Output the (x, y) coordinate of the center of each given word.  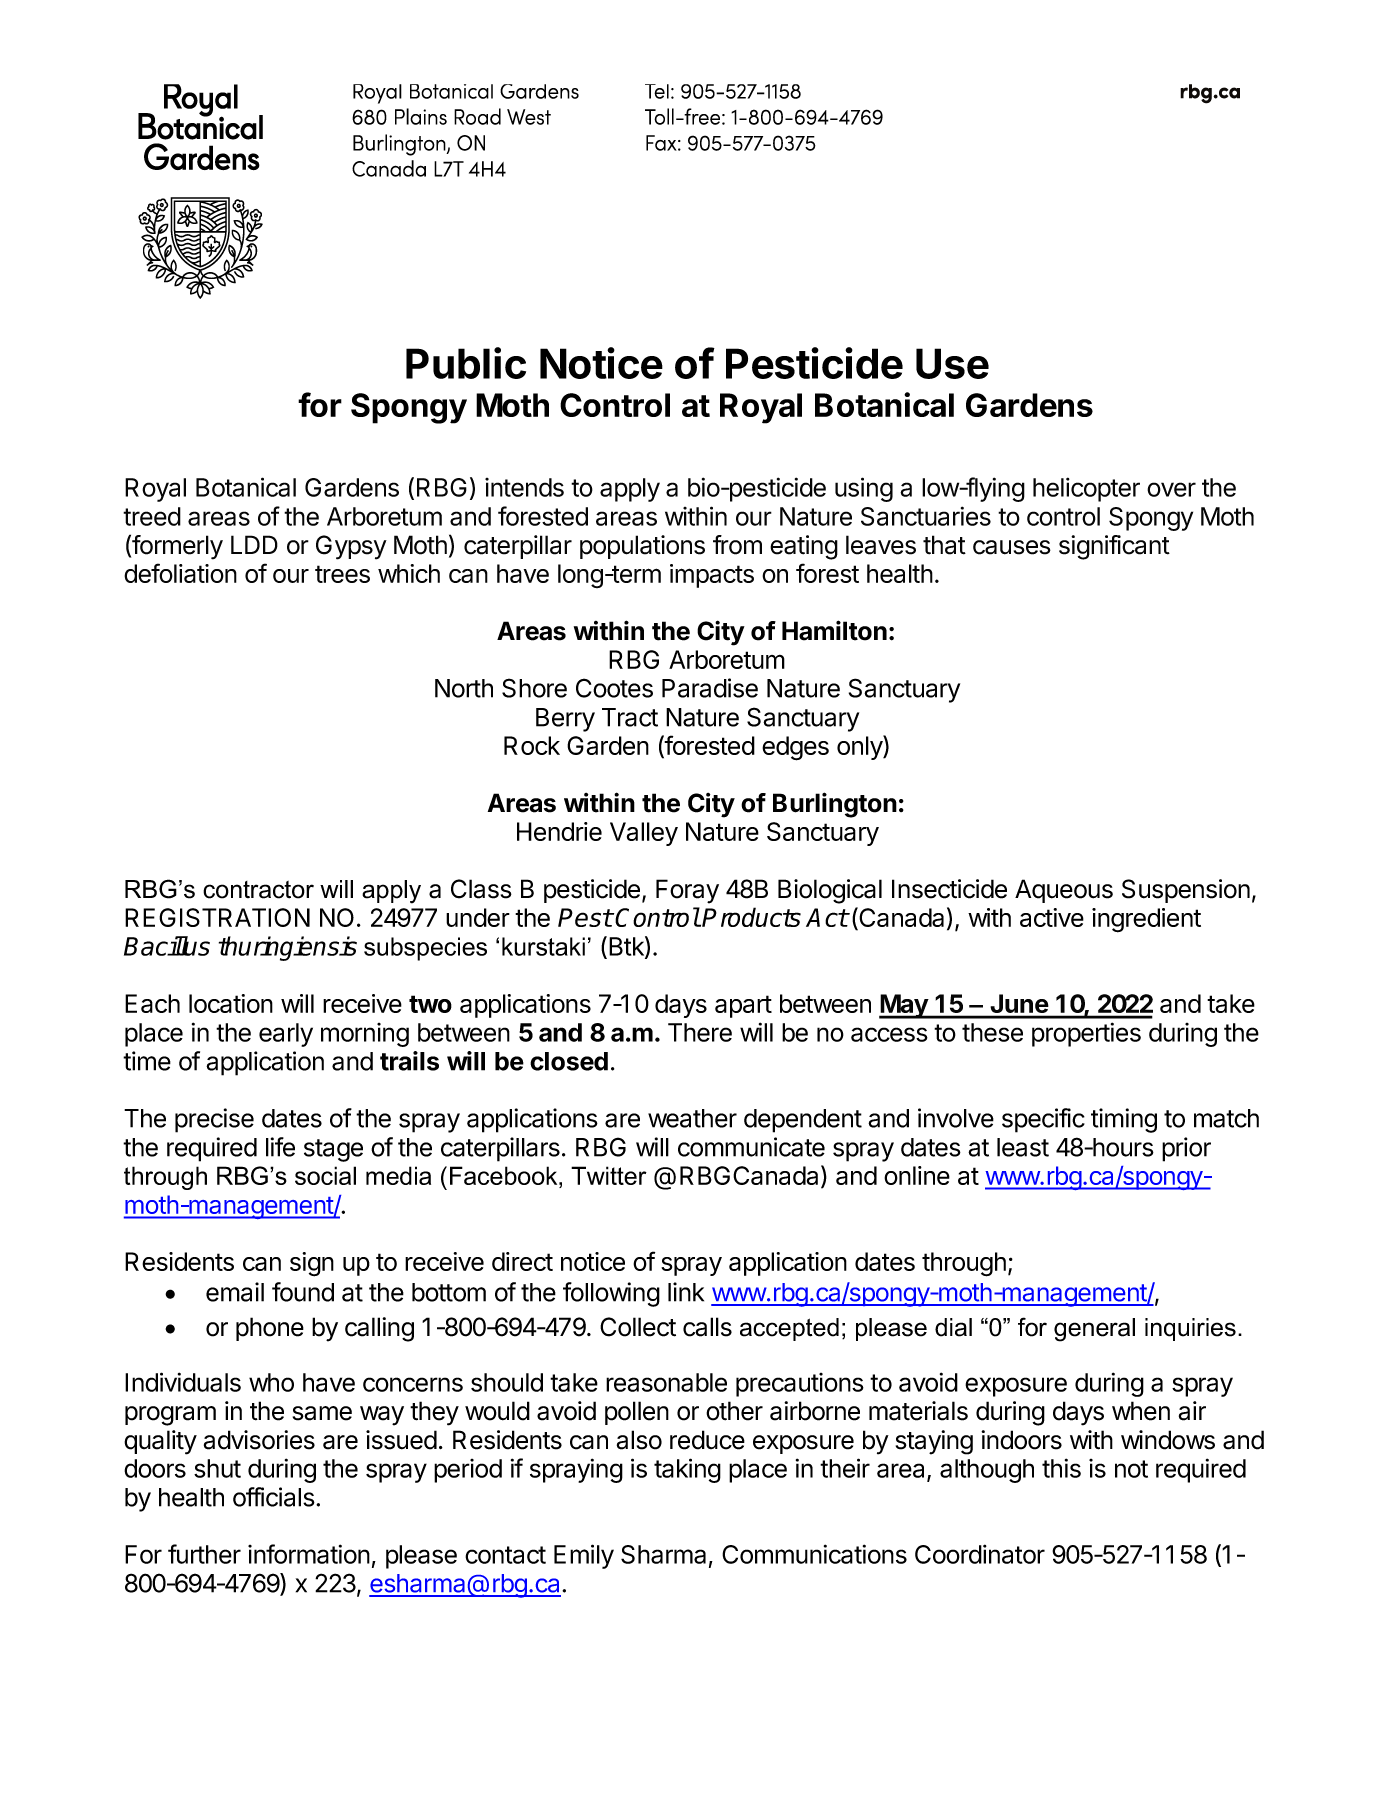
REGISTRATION (217, 917)
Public (466, 363)
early (286, 1035)
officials (274, 1497)
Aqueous (1064, 891)
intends (524, 487)
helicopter (1086, 489)
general (1094, 1330)
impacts (712, 576)
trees (342, 574)
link (686, 1292)
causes (1012, 547)
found (303, 1292)
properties (1086, 1034)
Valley (644, 834)
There (700, 1032)
